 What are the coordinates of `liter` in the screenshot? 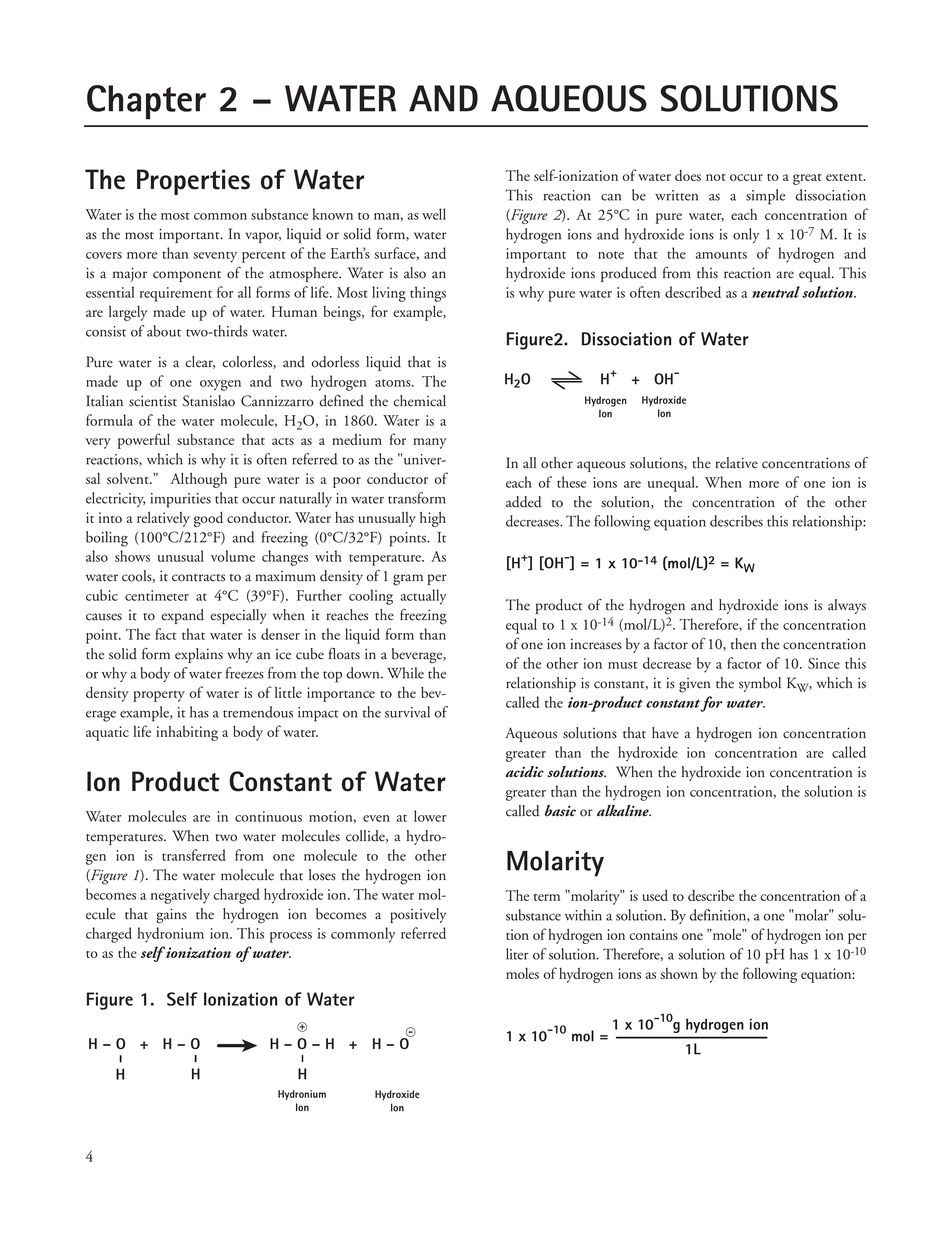 It's located at (517, 954).
